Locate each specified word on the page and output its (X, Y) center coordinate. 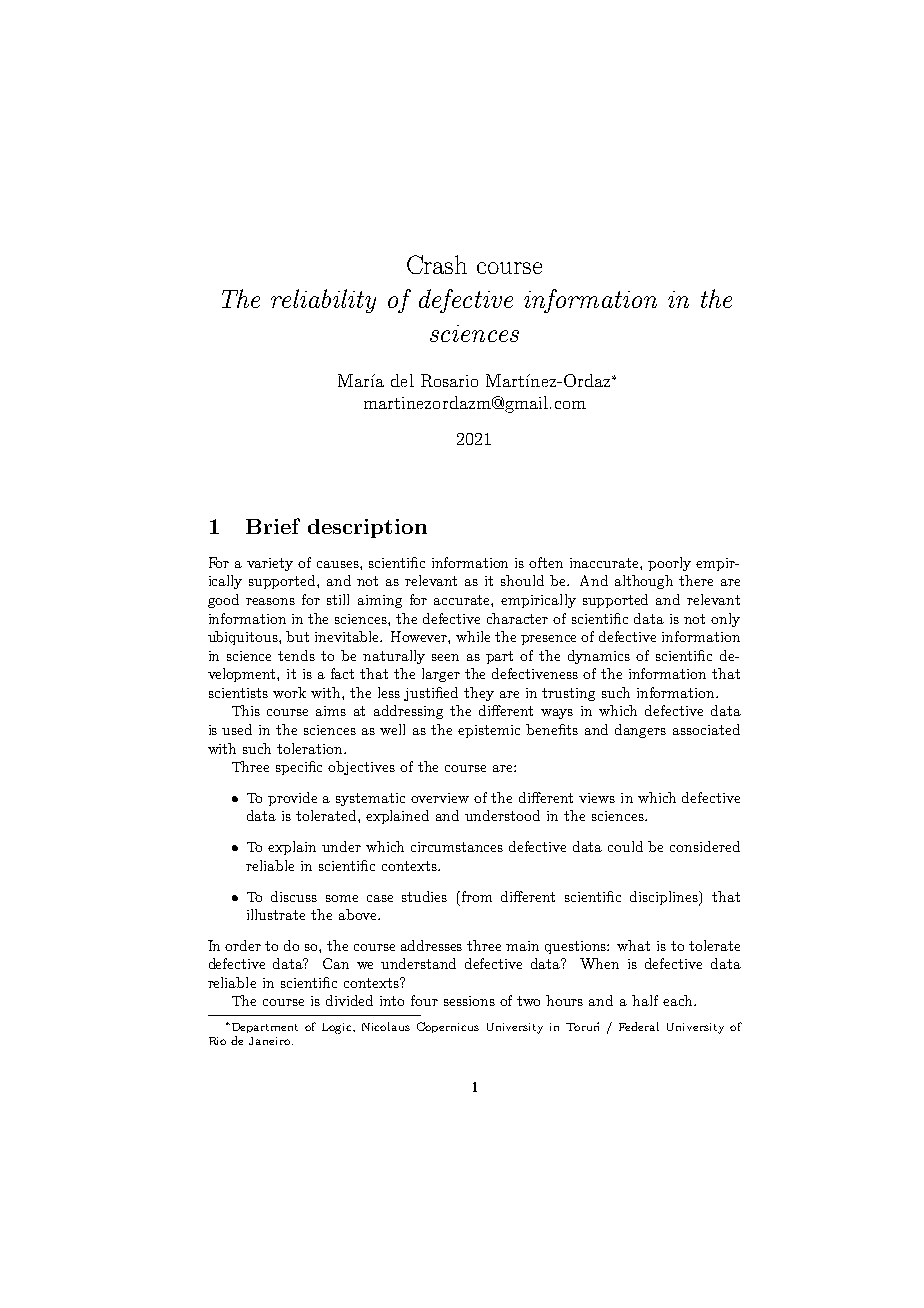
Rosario (449, 380)
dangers (640, 731)
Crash (437, 264)
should (522, 580)
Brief (273, 526)
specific (299, 768)
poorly (669, 564)
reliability (323, 301)
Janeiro (271, 1041)
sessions (469, 1001)
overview (440, 798)
